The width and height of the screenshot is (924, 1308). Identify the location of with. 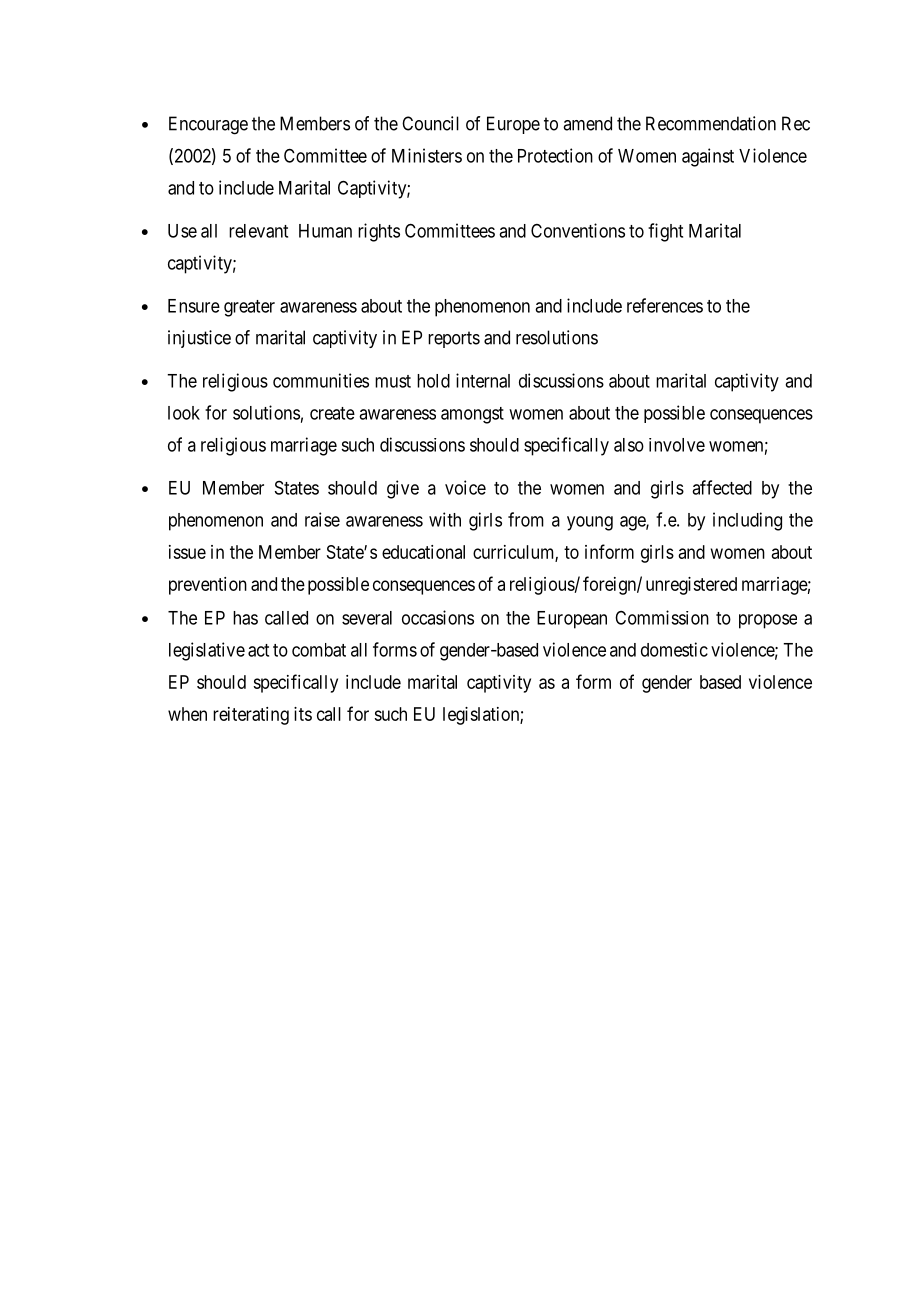
(445, 519).
